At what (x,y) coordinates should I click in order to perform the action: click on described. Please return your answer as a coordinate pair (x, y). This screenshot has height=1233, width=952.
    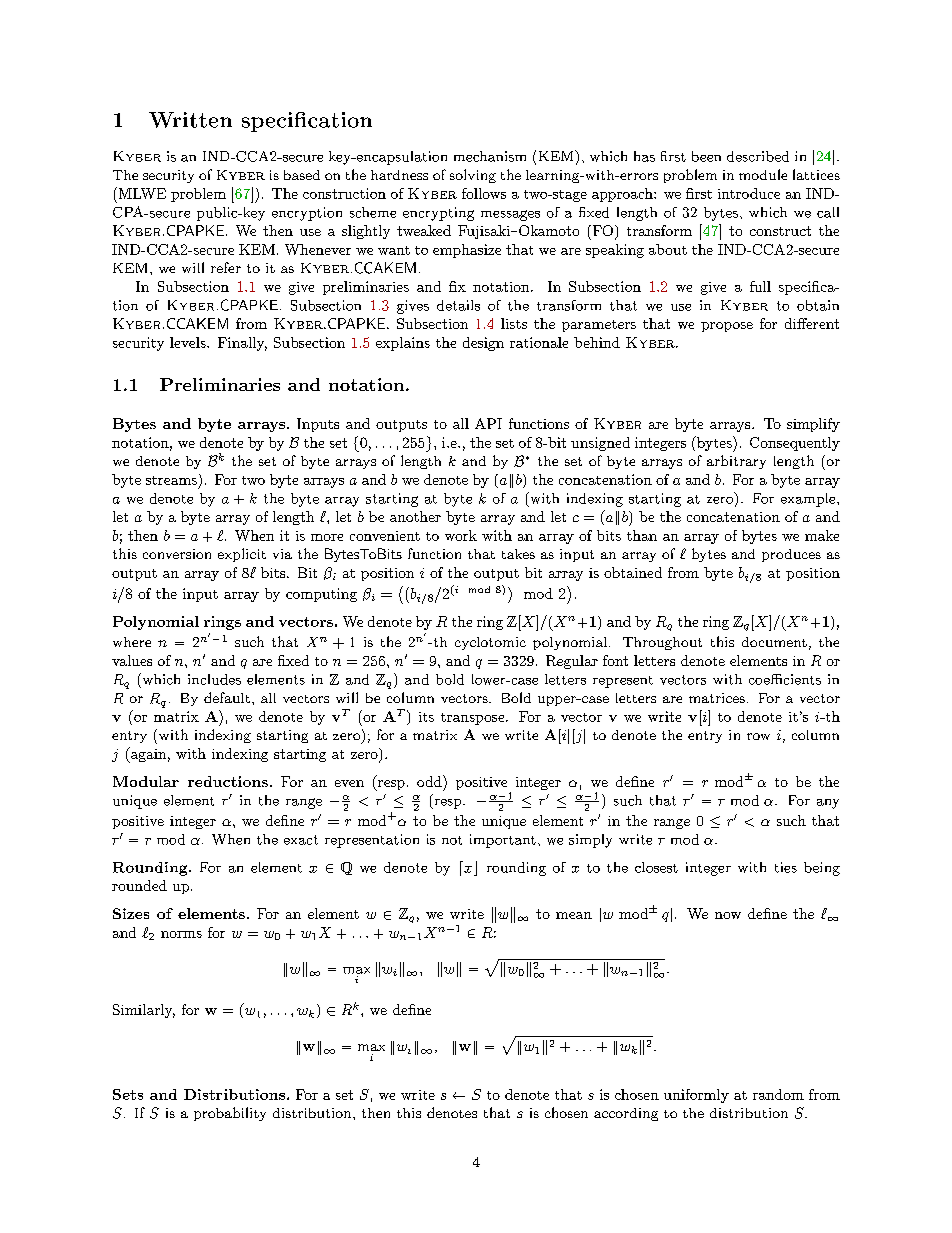
    Looking at the image, I should click on (758, 156).
